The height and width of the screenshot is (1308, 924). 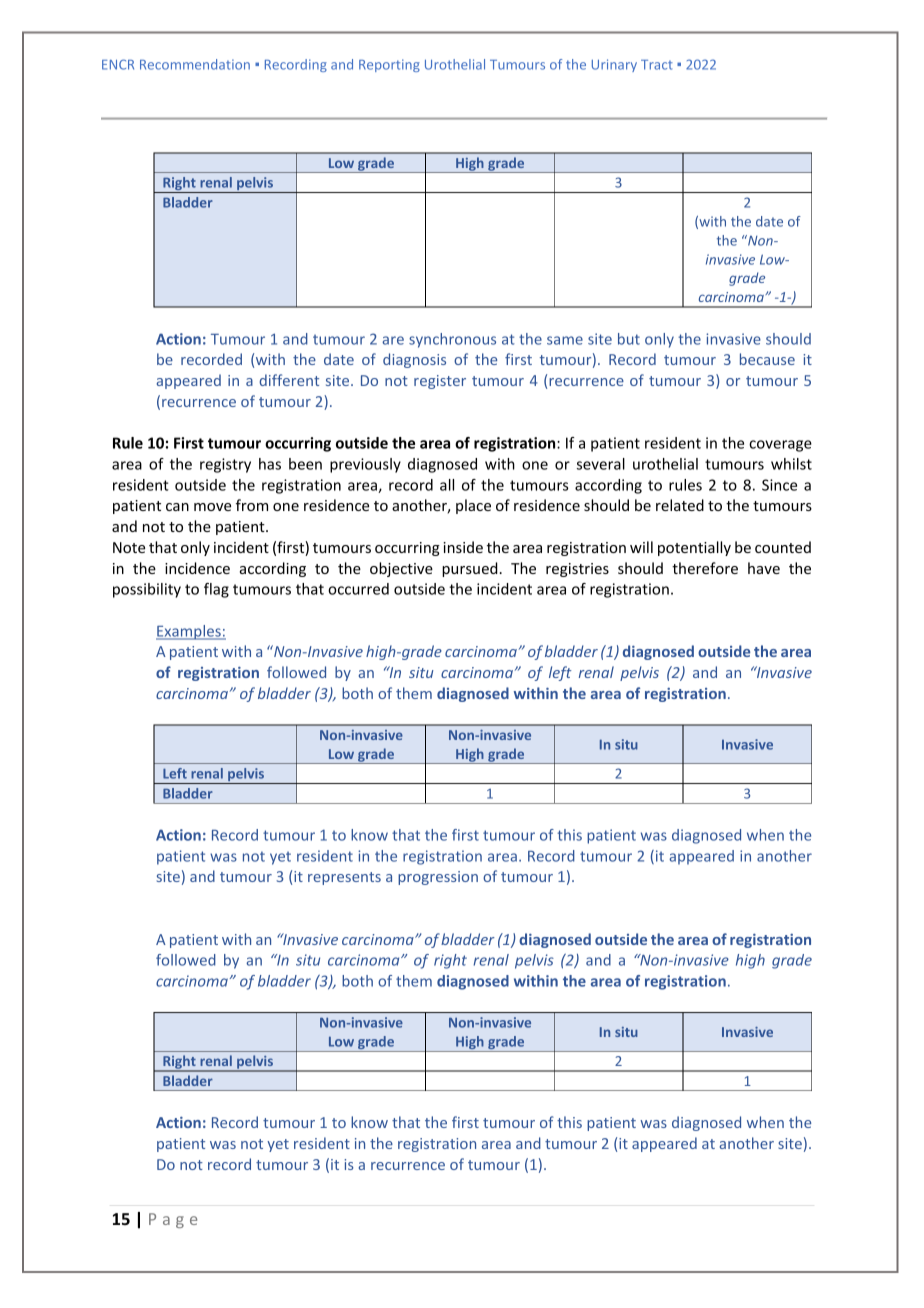 I want to click on different, so click(x=289, y=380).
